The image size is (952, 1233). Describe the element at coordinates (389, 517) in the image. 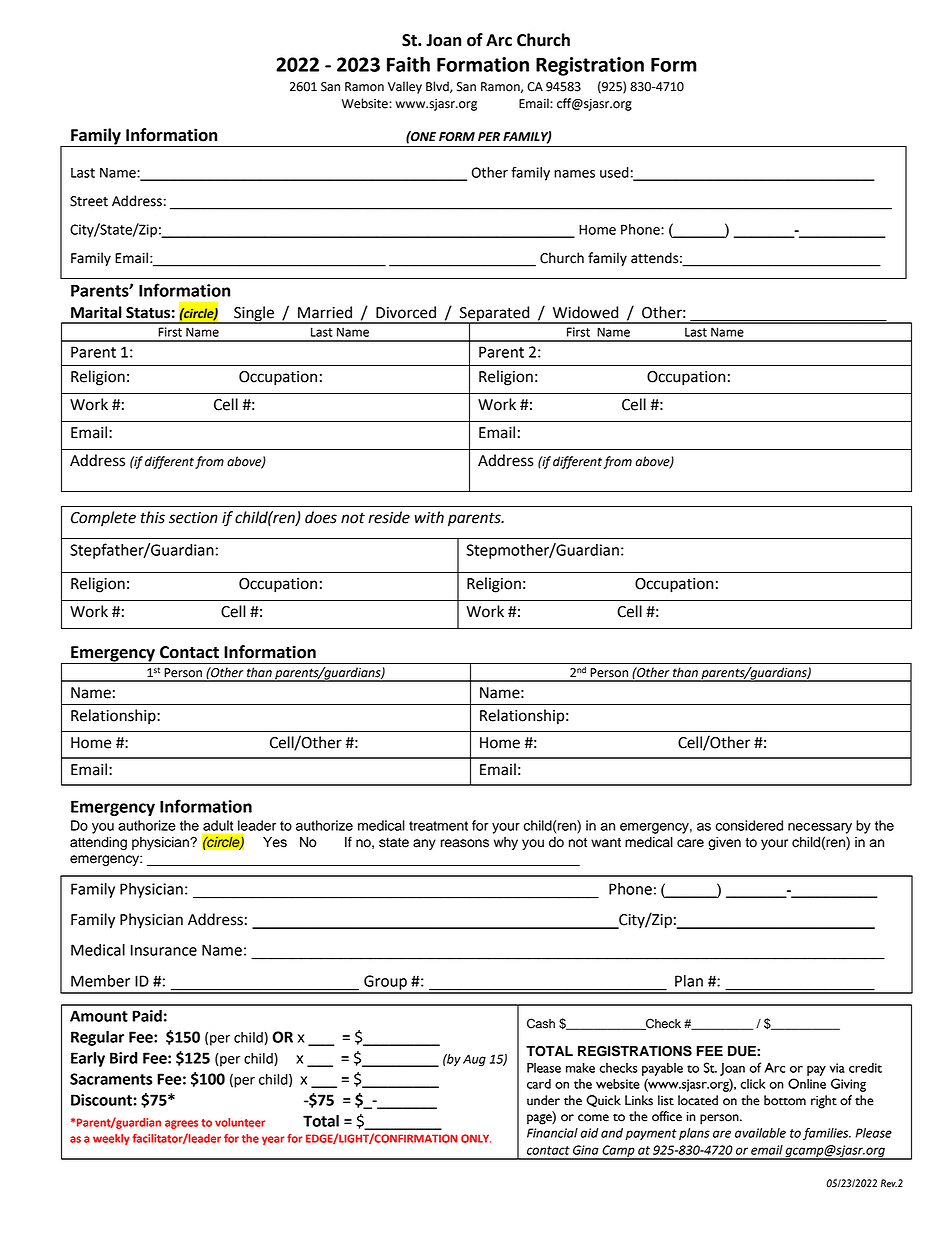

I see `reside` at that location.
